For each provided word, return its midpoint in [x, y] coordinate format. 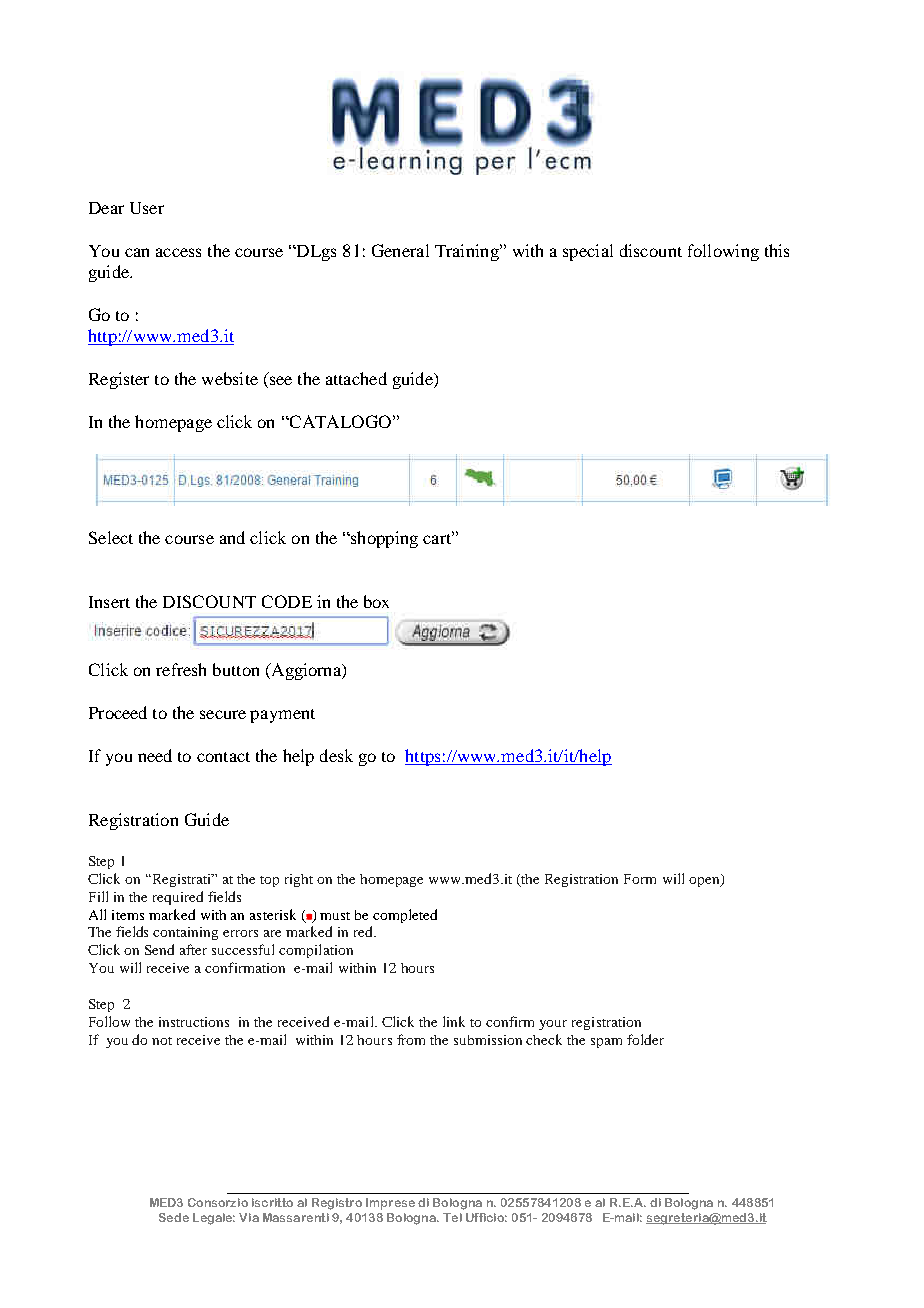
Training [468, 252]
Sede [174, 1217]
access [178, 252]
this [777, 250]
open [705, 880]
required [178, 898]
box [376, 601]
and [232, 537]
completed [405, 916]
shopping [383, 539]
